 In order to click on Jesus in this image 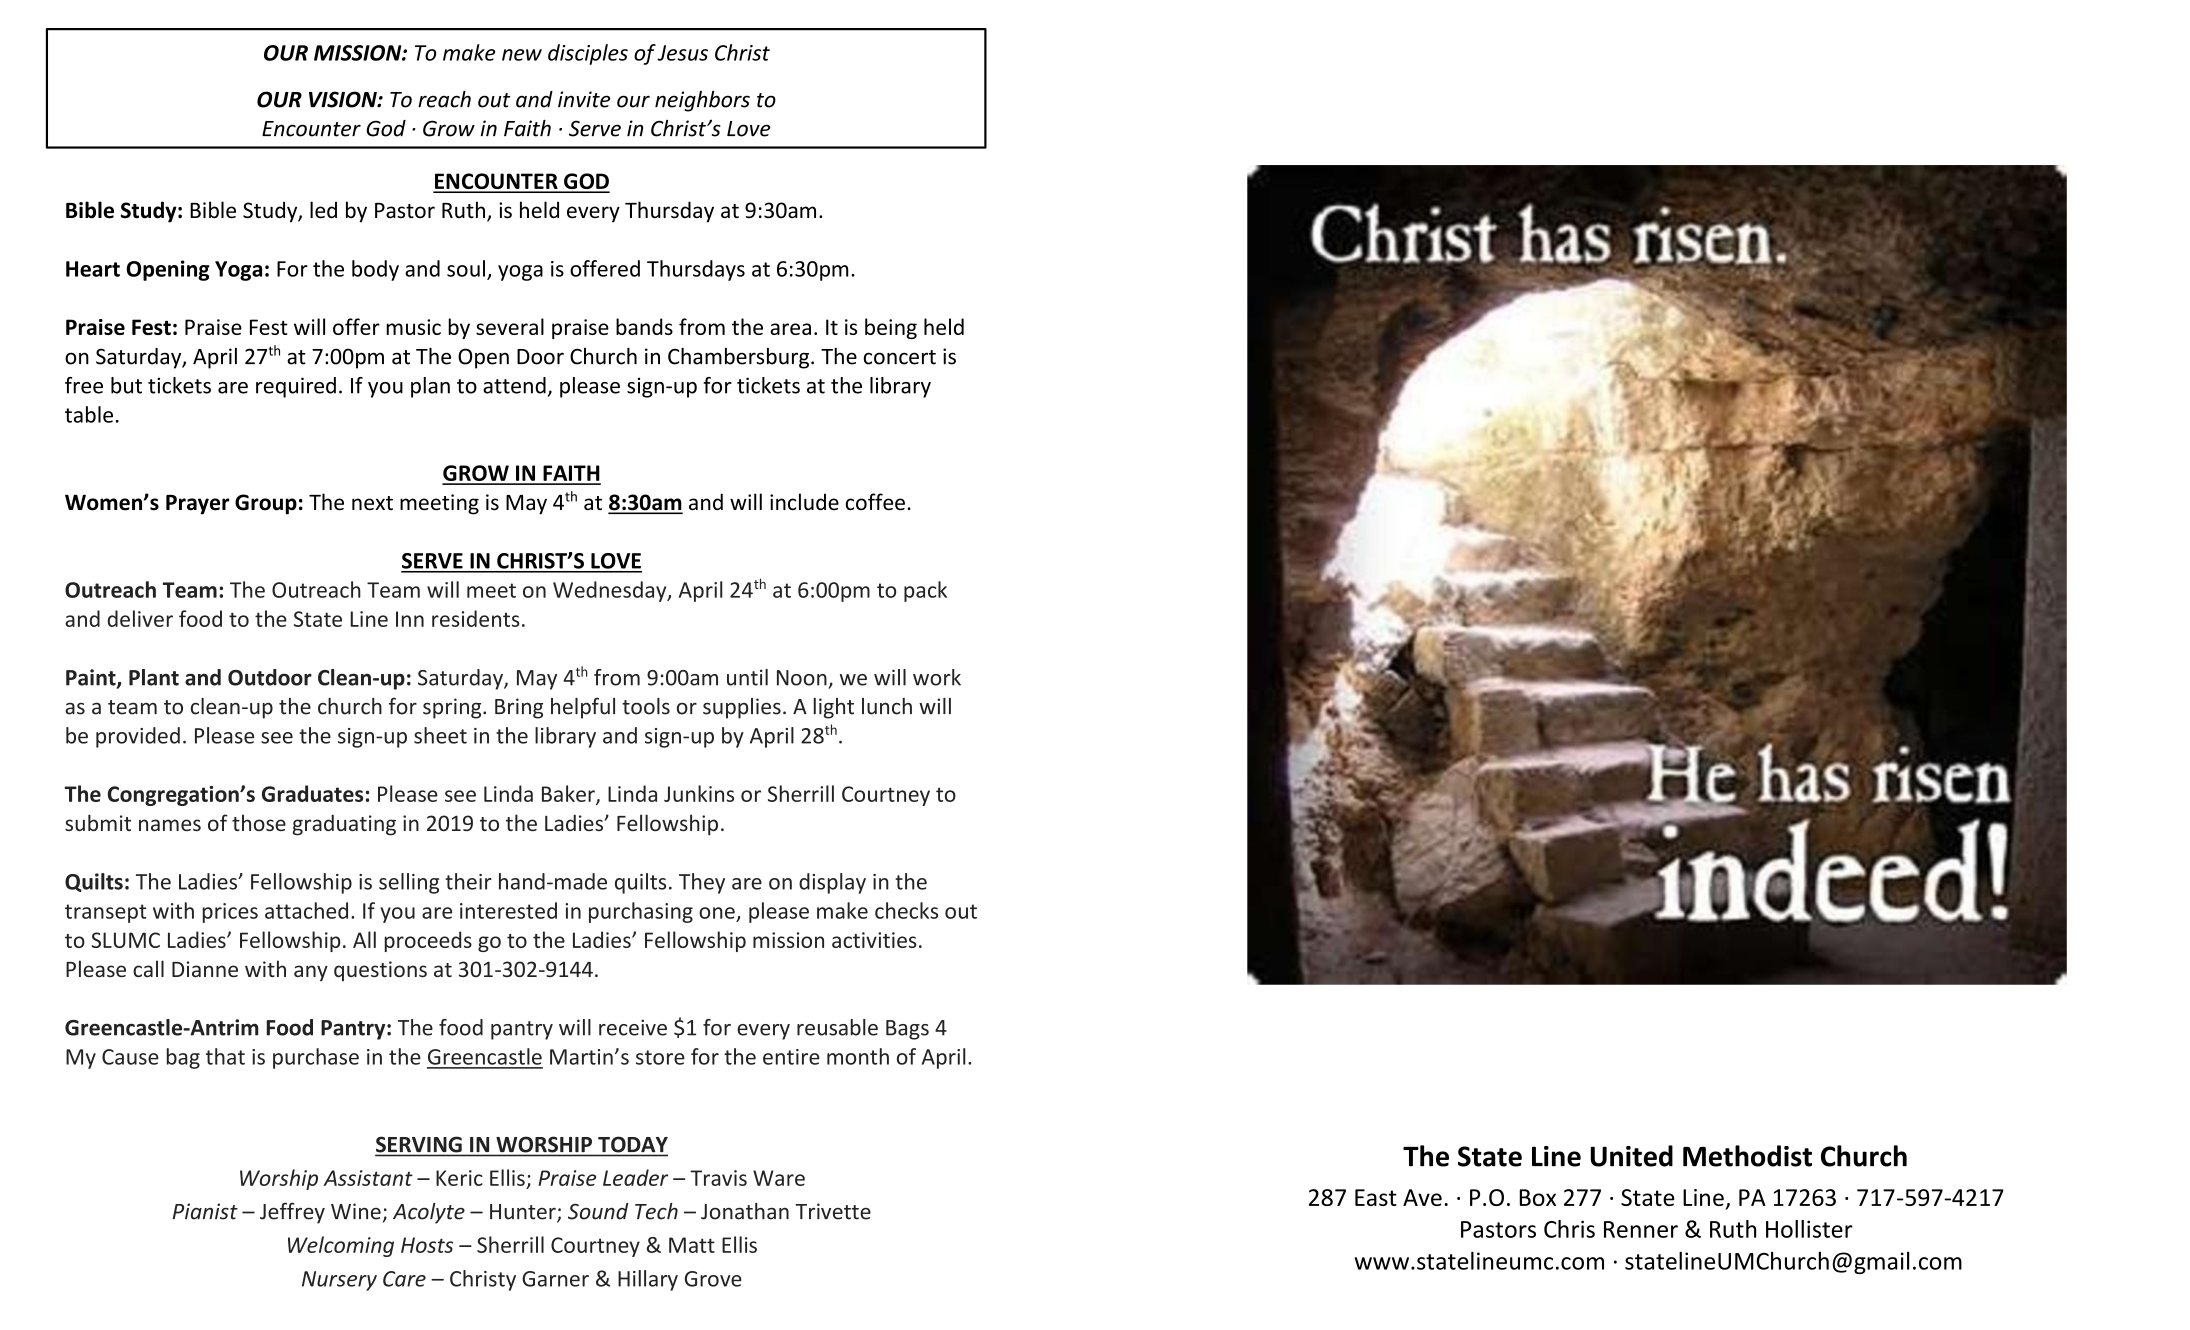, I will do `click(682, 53)`.
